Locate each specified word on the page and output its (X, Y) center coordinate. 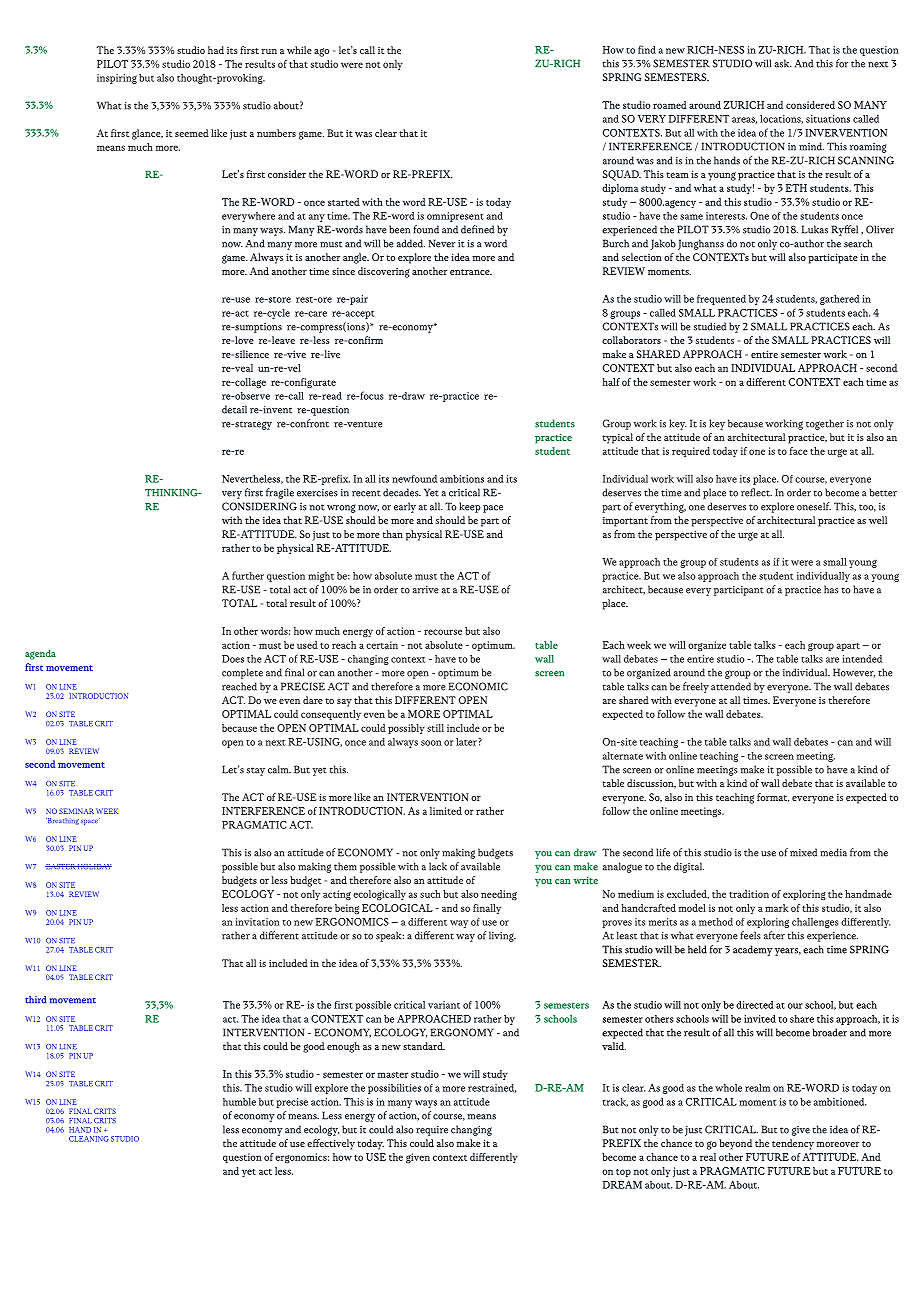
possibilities (394, 1089)
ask (783, 63)
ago (321, 52)
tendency (793, 1144)
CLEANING (89, 1139)
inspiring (117, 79)
